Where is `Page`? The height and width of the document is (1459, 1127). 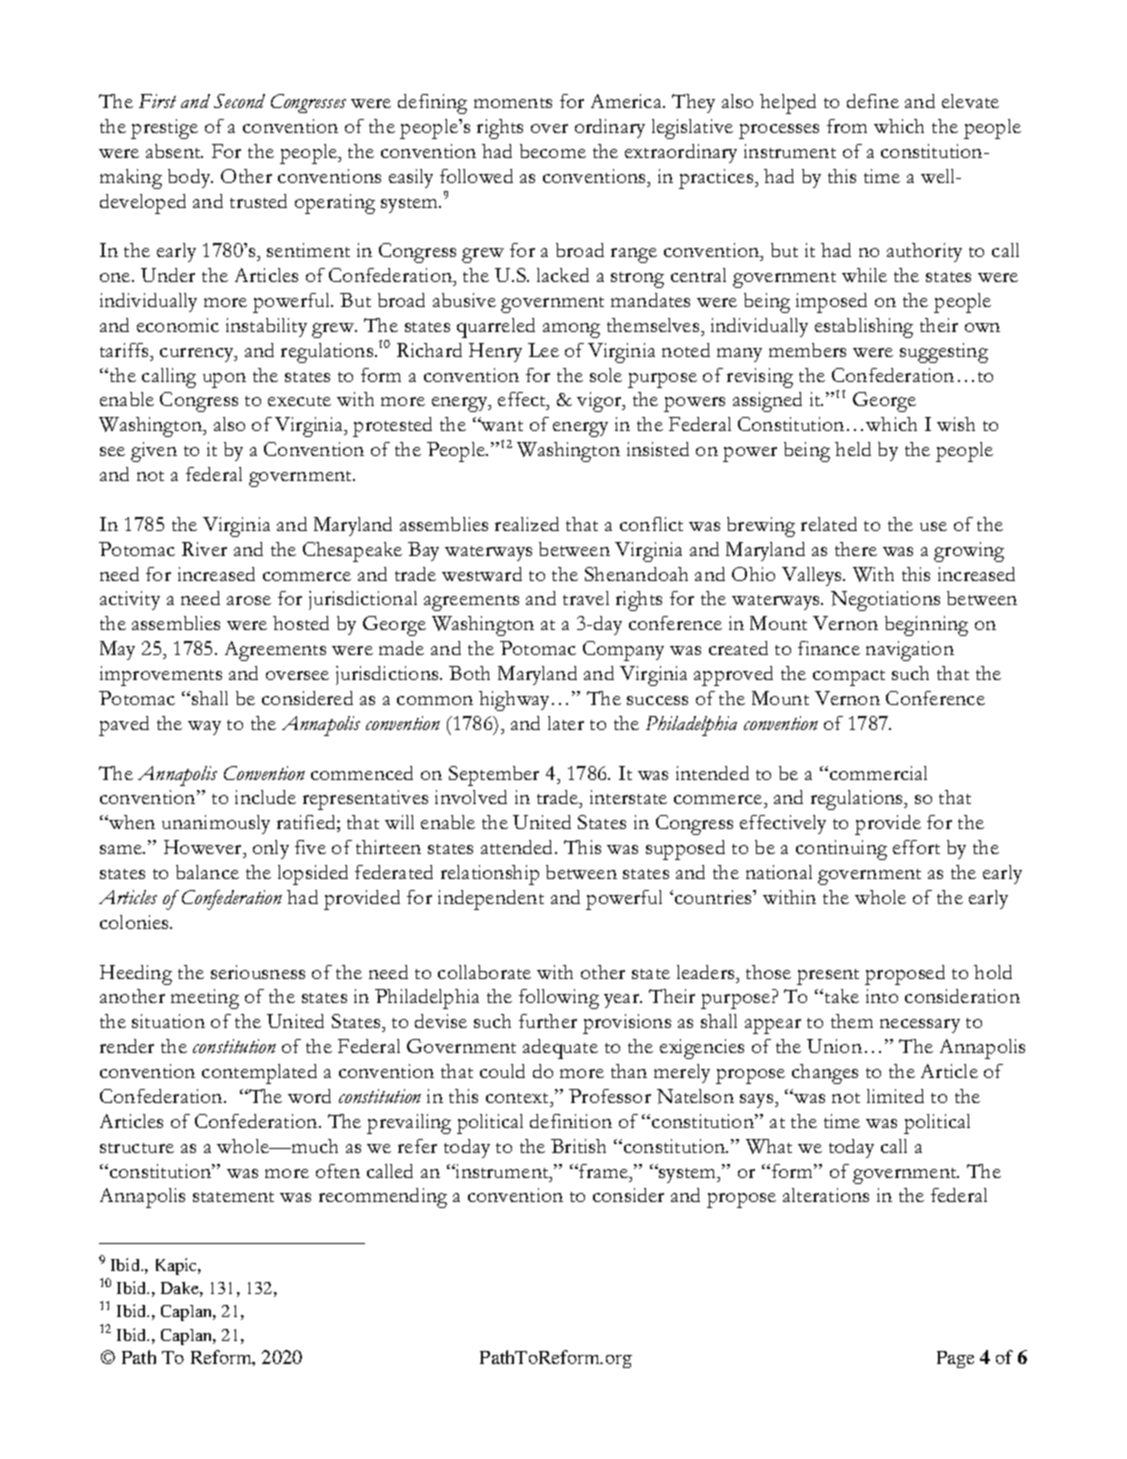
Page is located at coordinates (955, 1359).
